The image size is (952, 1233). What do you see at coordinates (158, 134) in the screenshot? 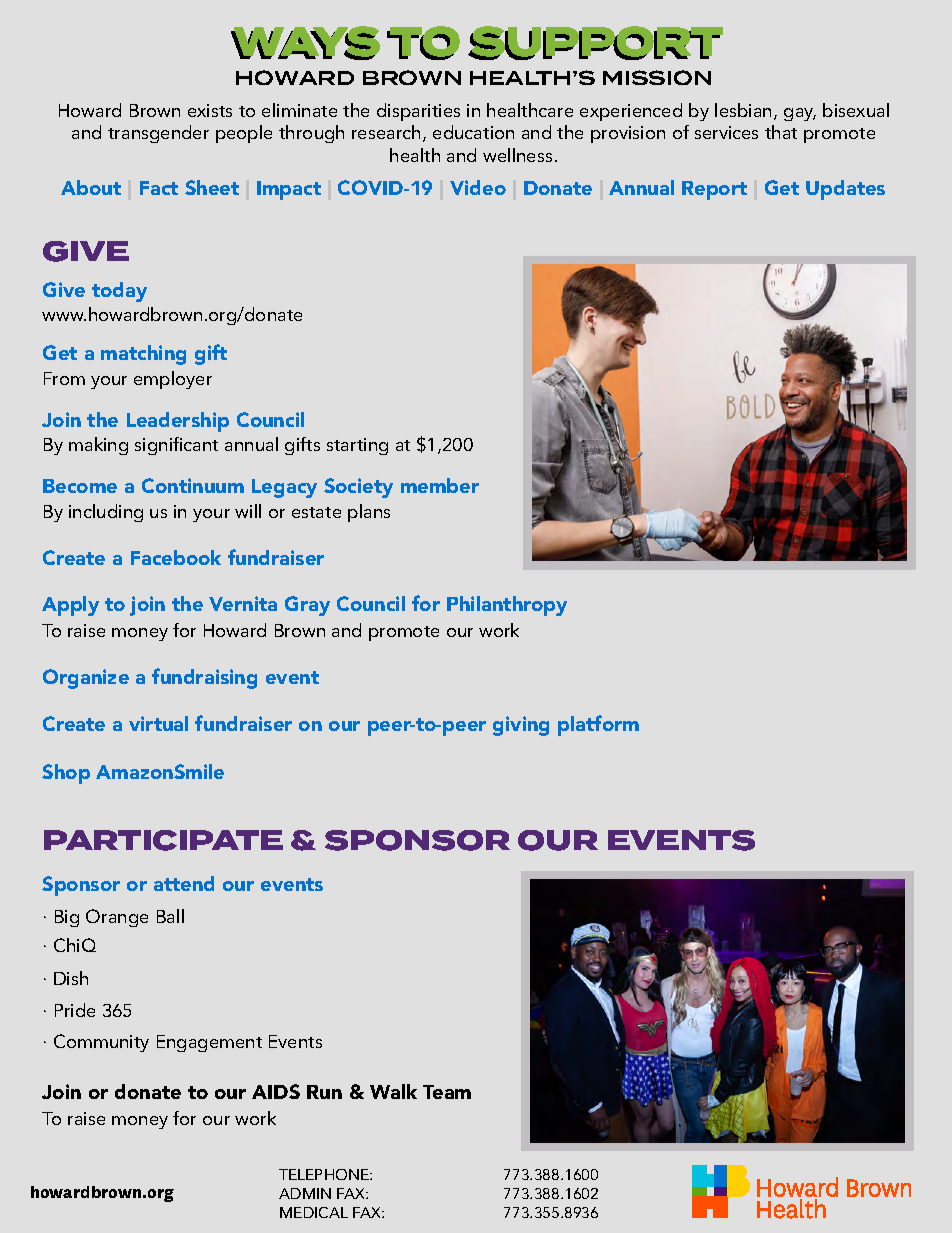
I see `transgender` at bounding box center [158, 134].
